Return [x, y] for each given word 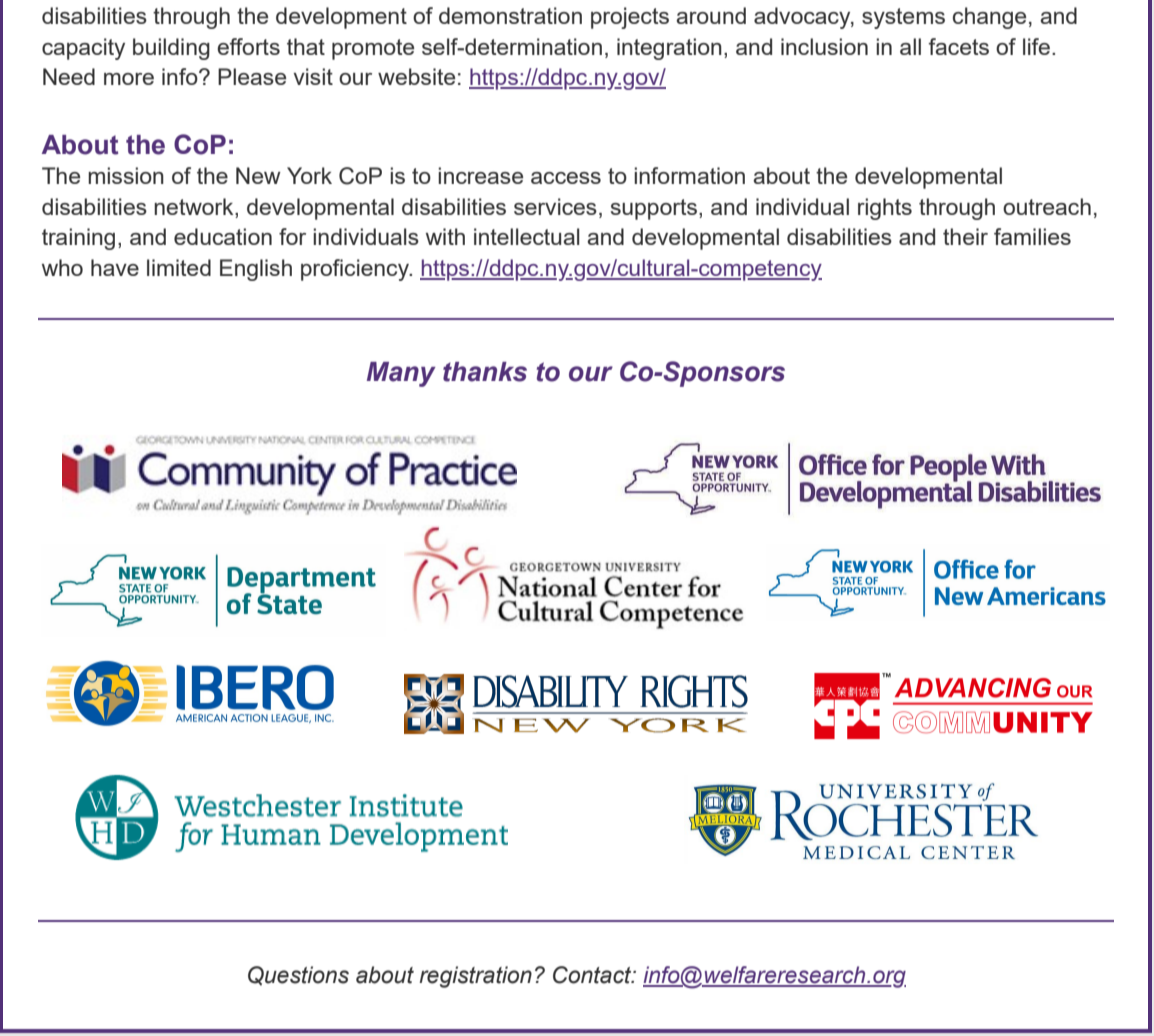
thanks [485, 372]
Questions [298, 976]
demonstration [510, 15]
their [965, 236]
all [910, 46]
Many [401, 374]
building [171, 49]
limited [179, 267]
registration [475, 977]
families [1032, 236]
